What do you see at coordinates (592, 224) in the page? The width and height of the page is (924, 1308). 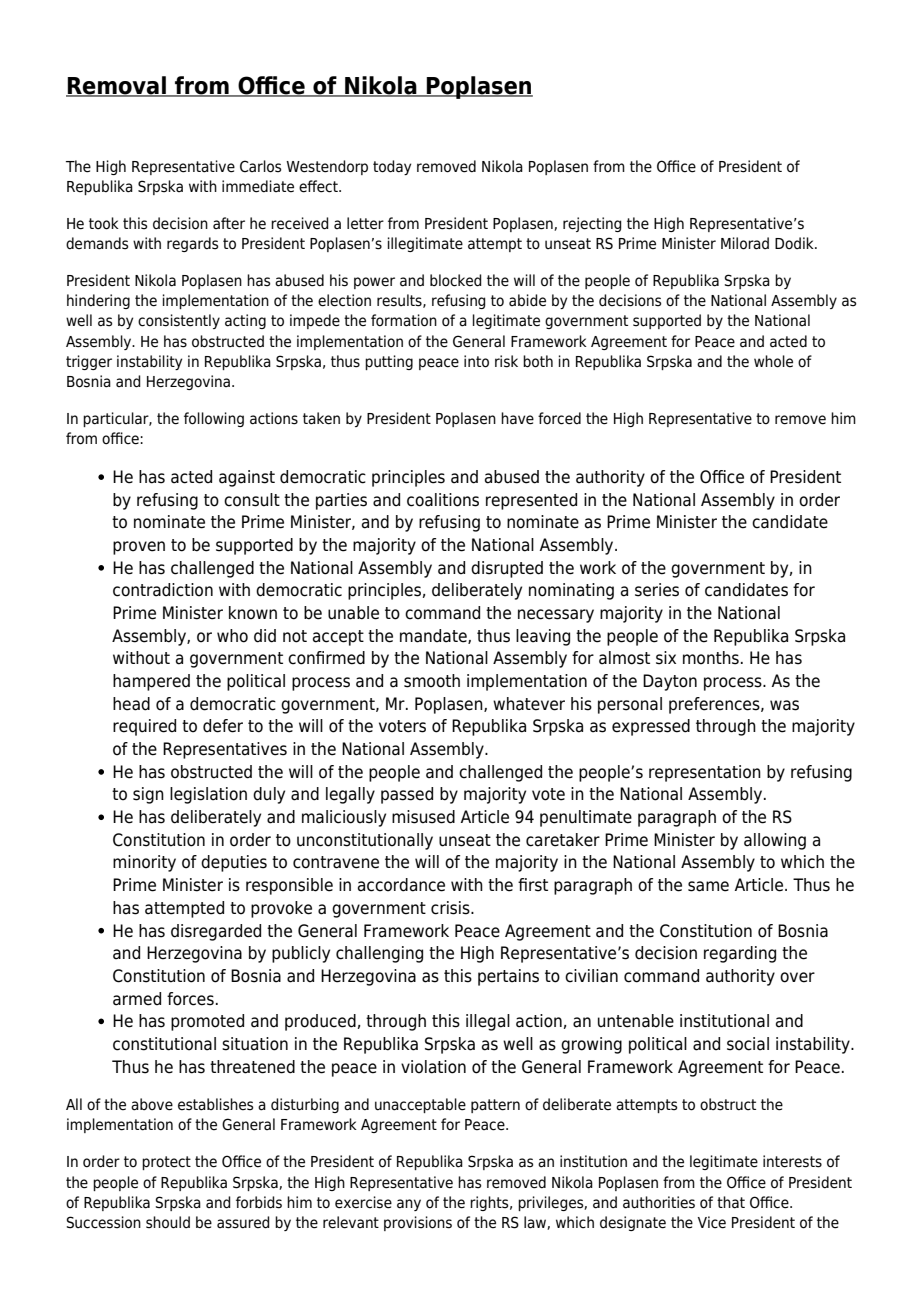 I see `rejecting` at bounding box center [592, 224].
